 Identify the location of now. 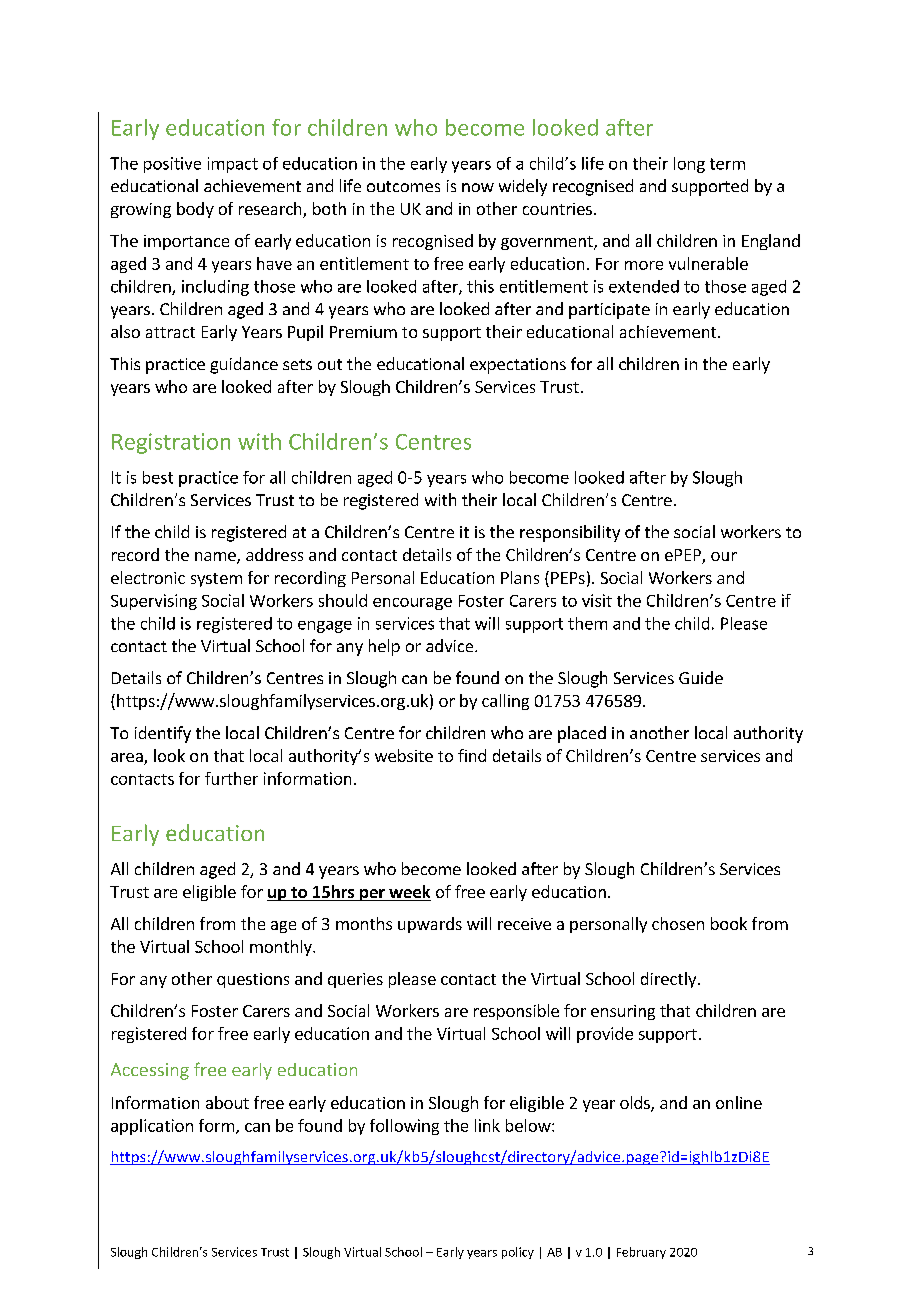
(478, 187).
